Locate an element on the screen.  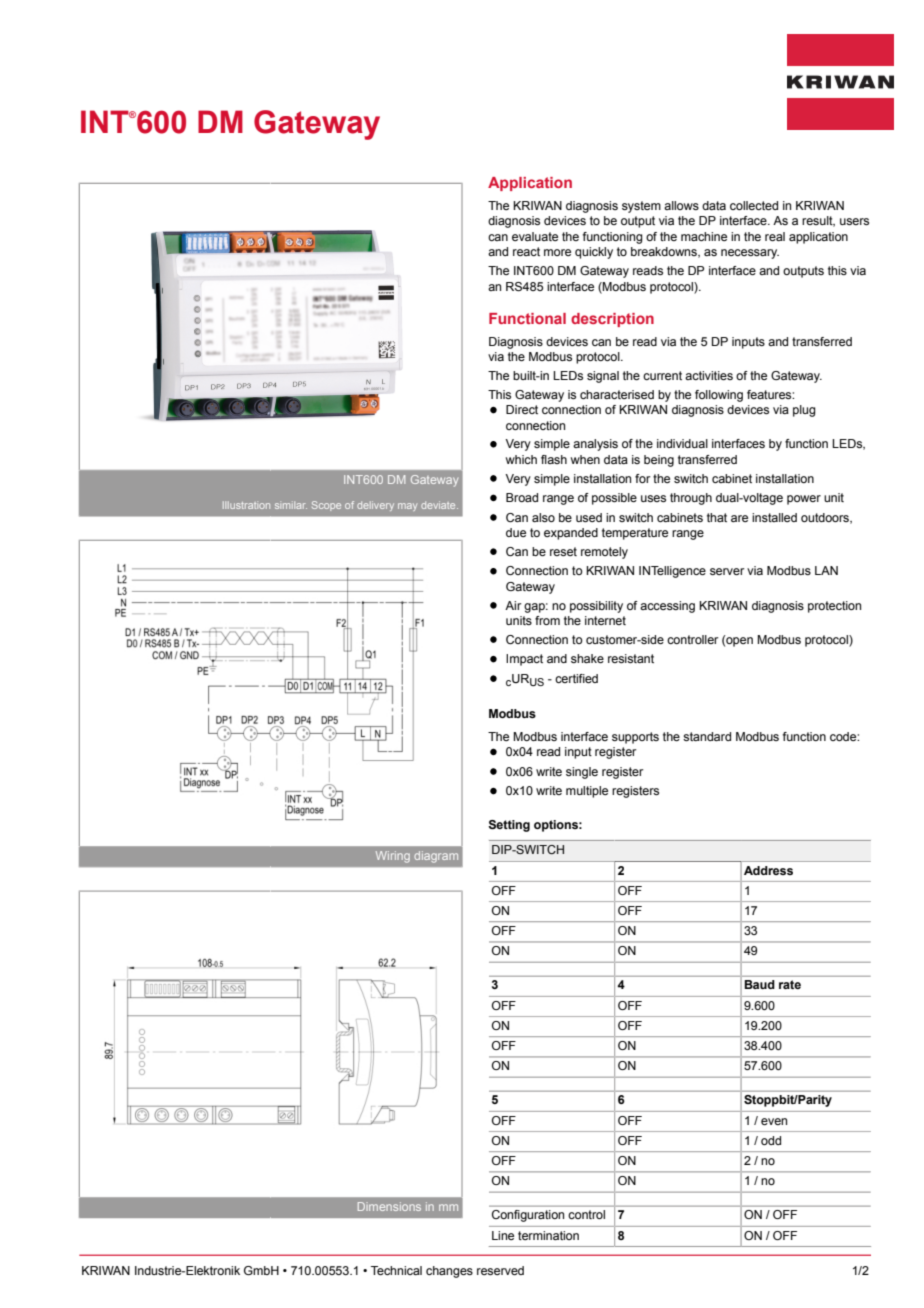
Dimensions is located at coordinates (389, 1206).
